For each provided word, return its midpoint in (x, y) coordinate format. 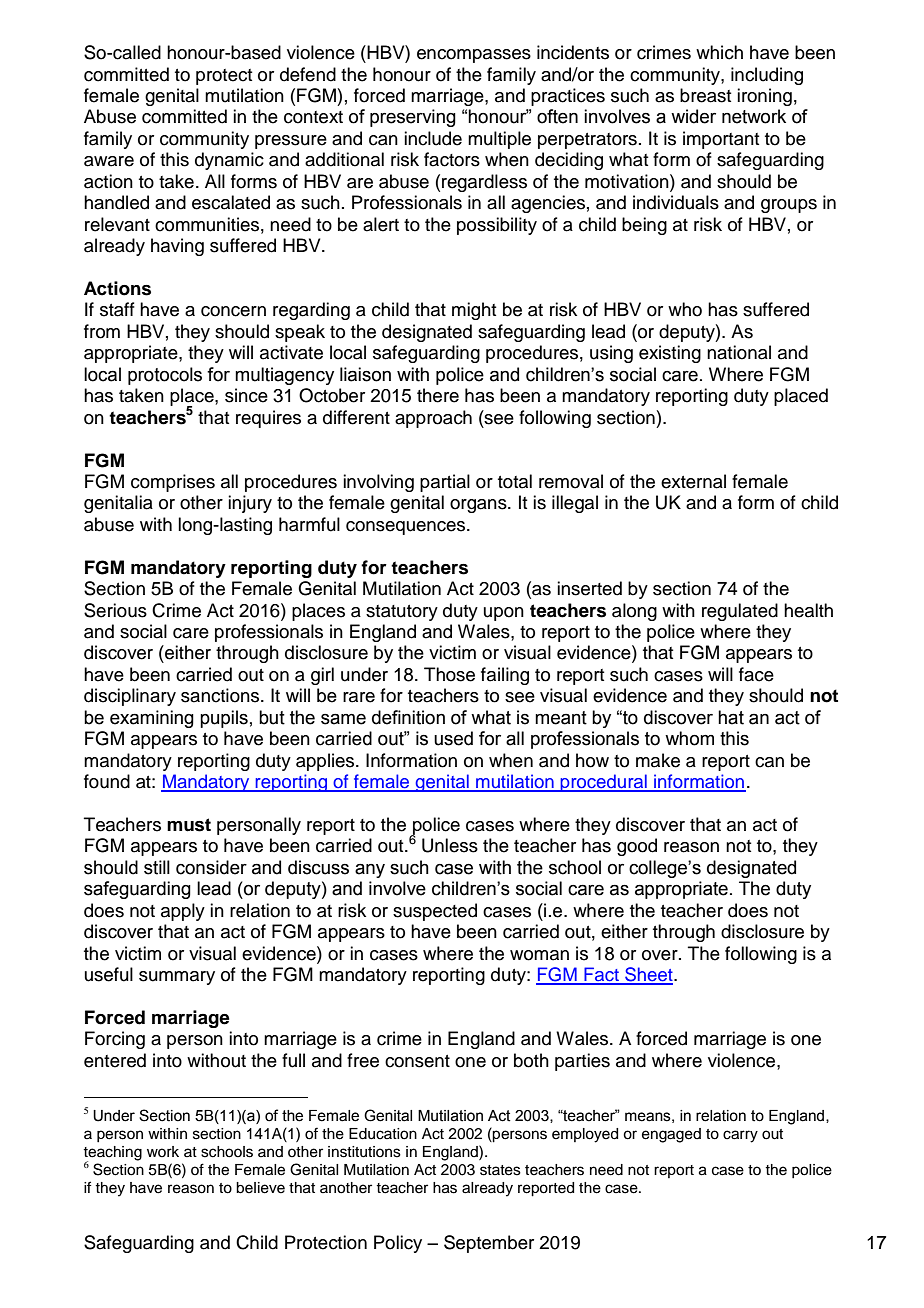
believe (260, 1188)
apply (183, 912)
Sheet (649, 975)
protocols (165, 376)
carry (740, 1136)
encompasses (474, 56)
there (438, 395)
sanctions (221, 695)
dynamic (229, 161)
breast (705, 95)
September (489, 1244)
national (739, 352)
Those (449, 674)
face (756, 674)
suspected (435, 912)
